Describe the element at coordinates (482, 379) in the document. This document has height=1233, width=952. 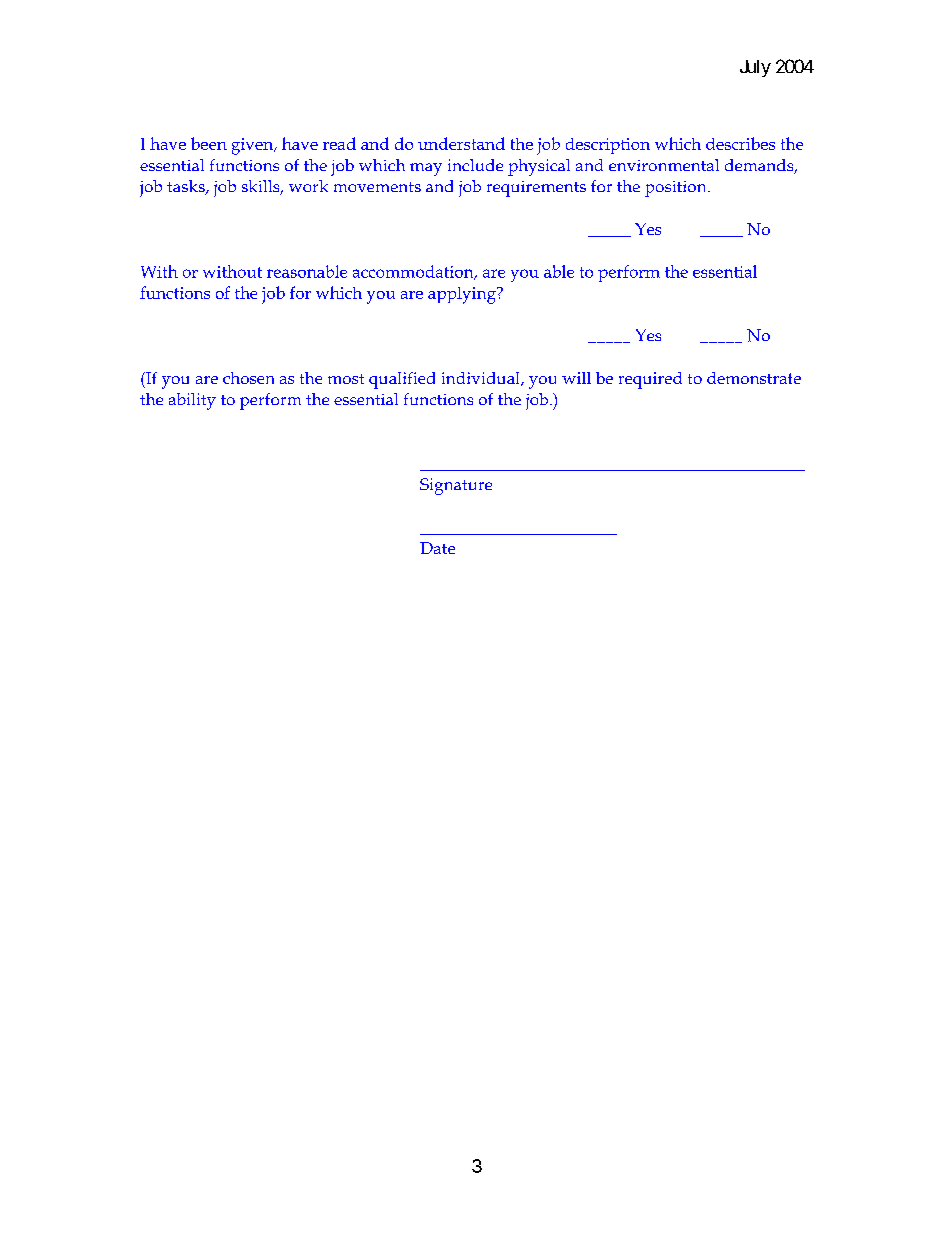
I see `individual` at that location.
